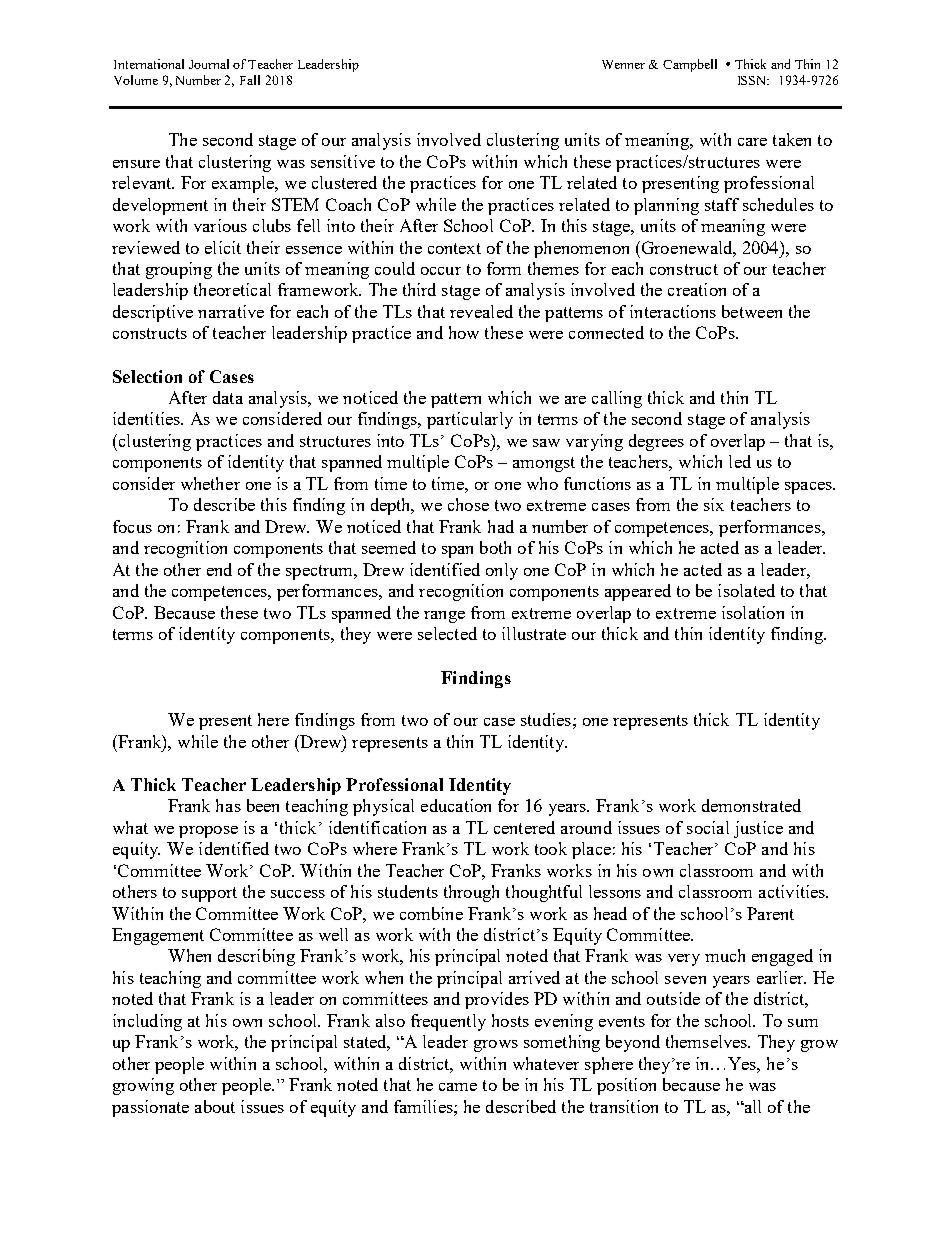 The image size is (952, 1233). What do you see at coordinates (468, 504) in the document?
I see `chose` at bounding box center [468, 504].
